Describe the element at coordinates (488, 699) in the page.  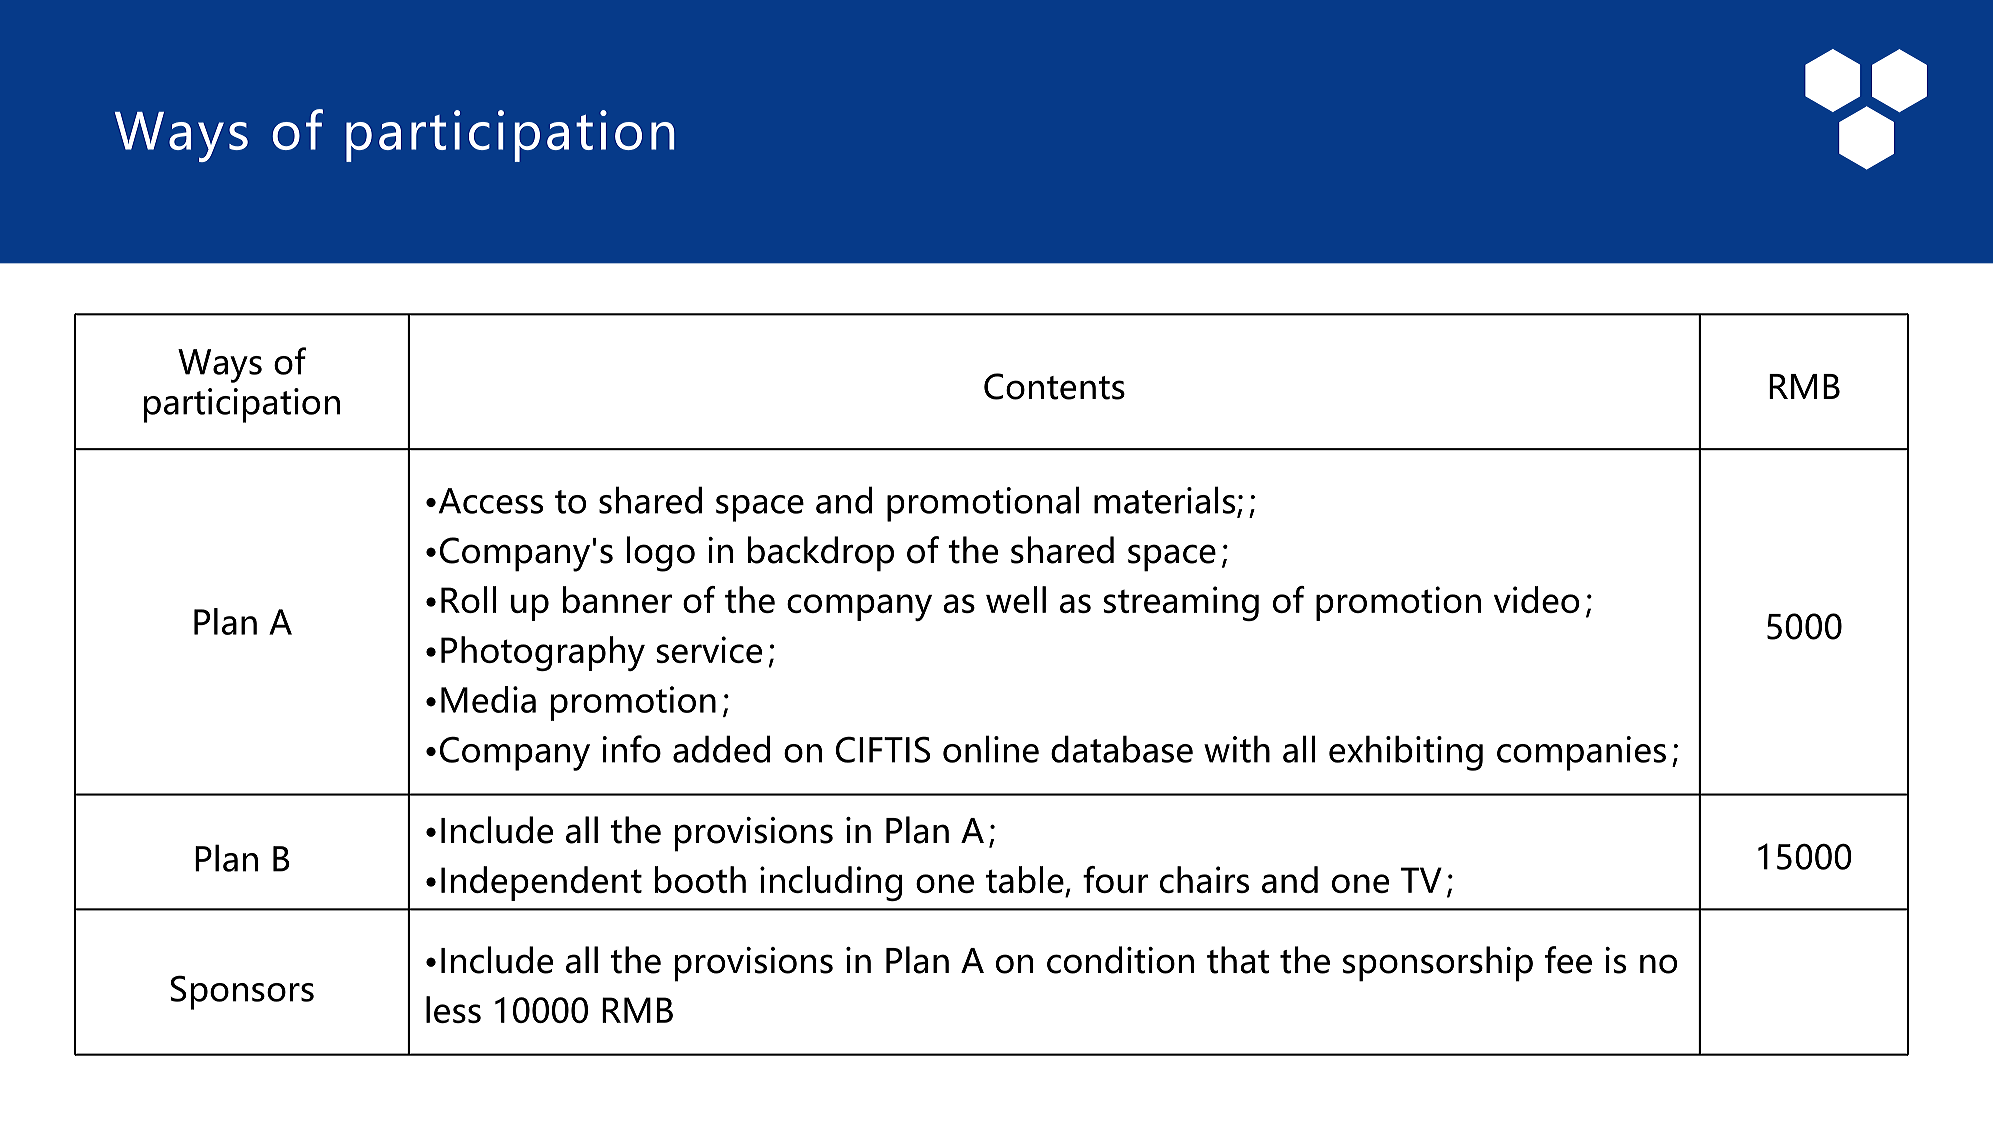
I see `Media` at that location.
